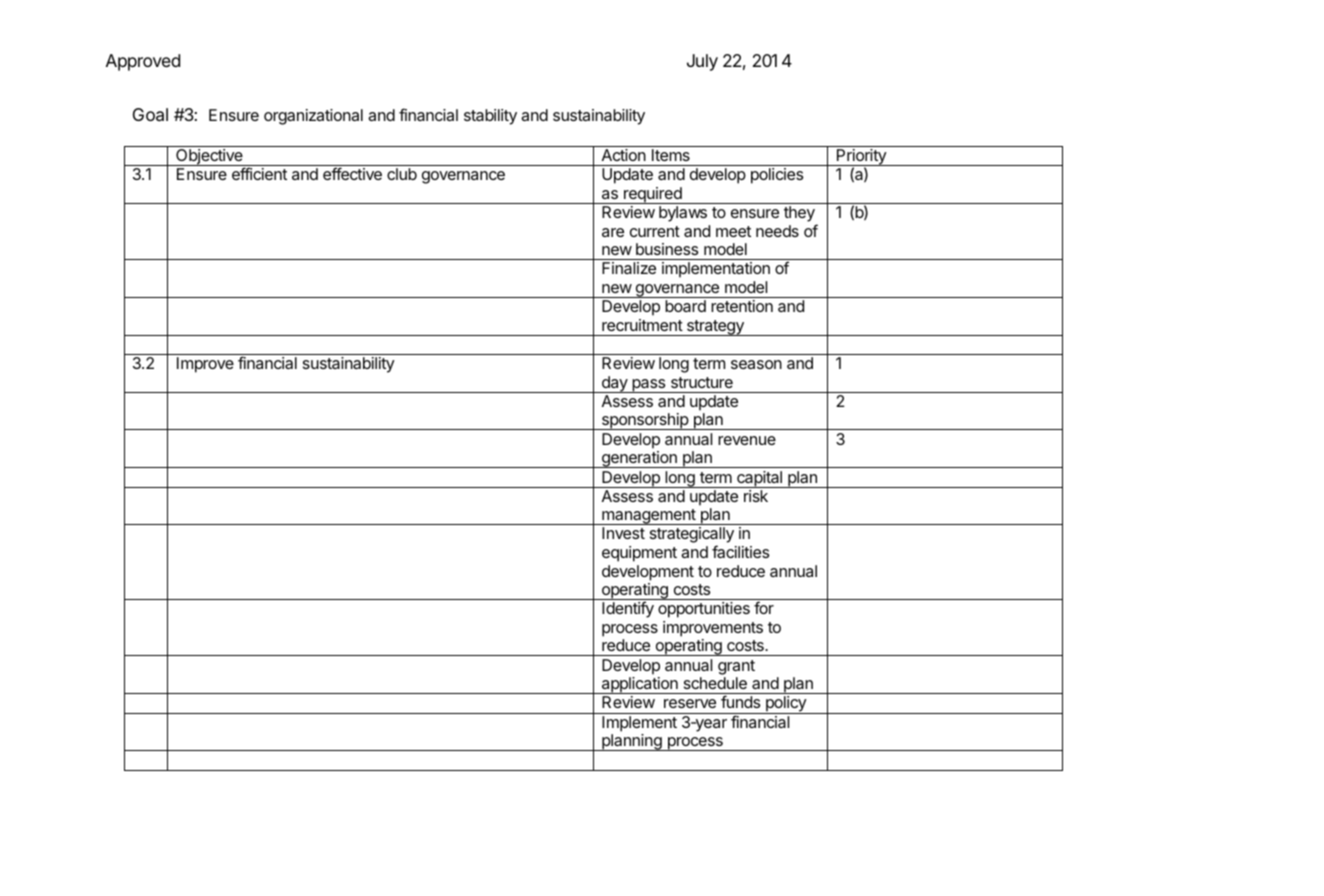  What do you see at coordinates (733, 231) in the page?
I see `meet` at bounding box center [733, 231].
